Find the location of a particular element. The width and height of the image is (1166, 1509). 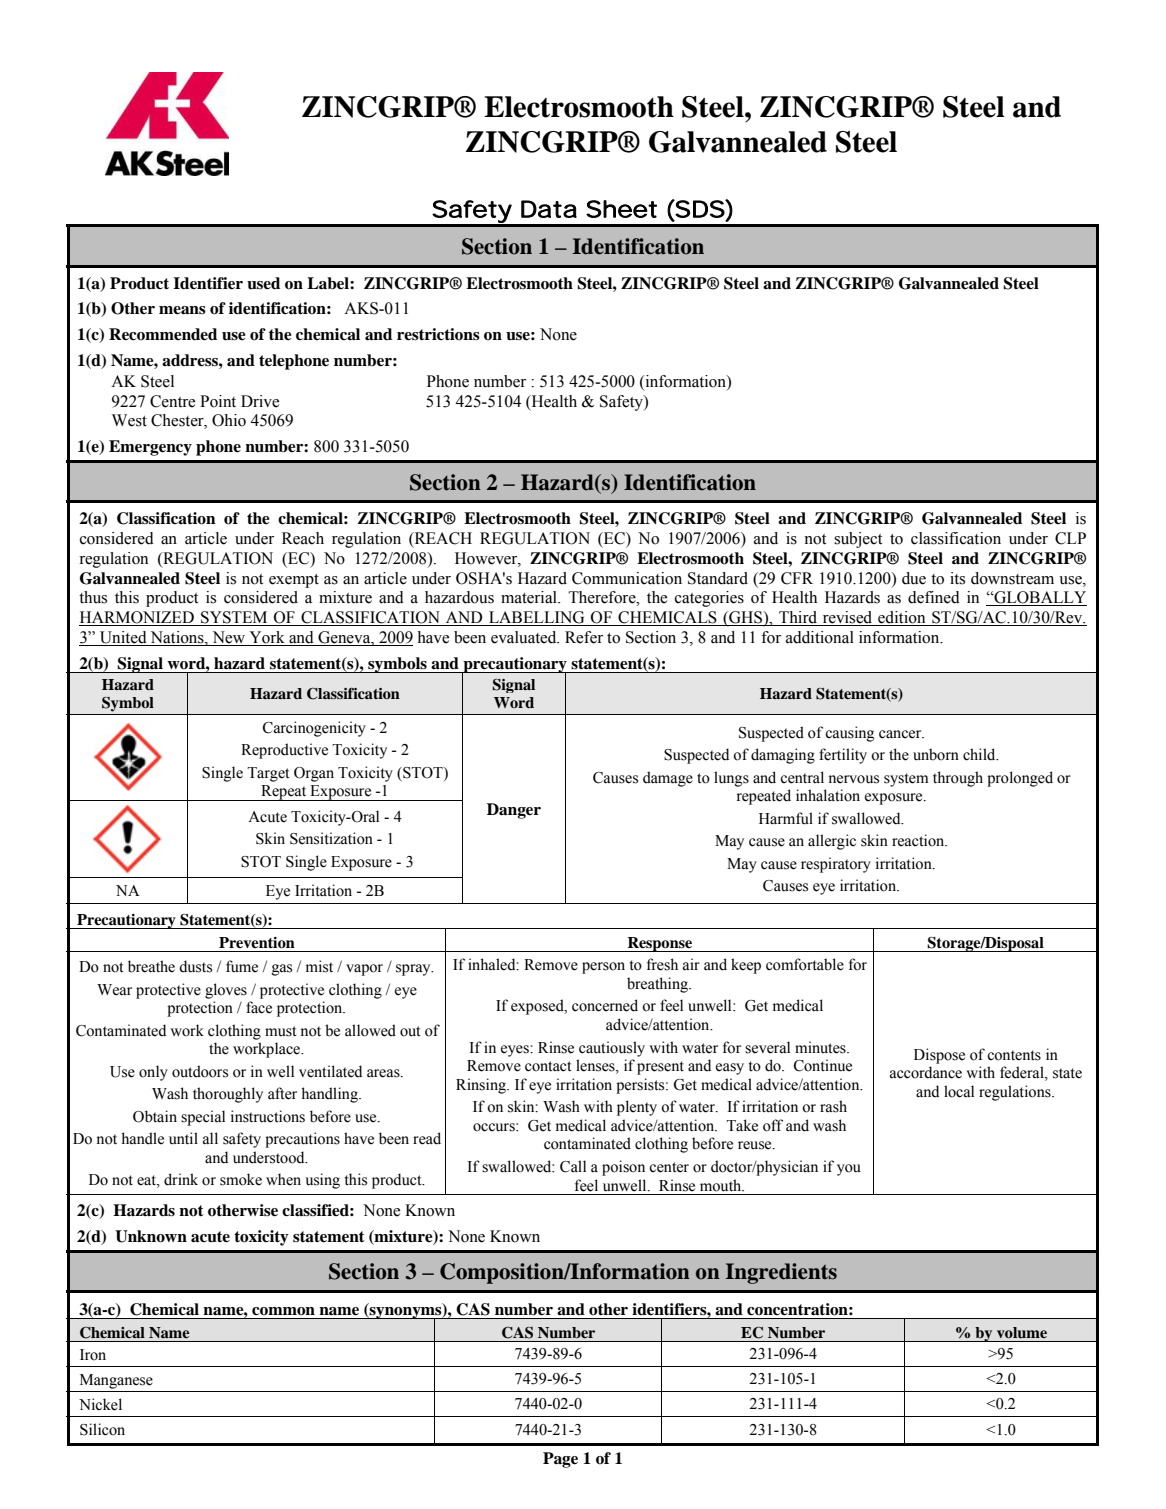

local is located at coordinates (959, 1091).
